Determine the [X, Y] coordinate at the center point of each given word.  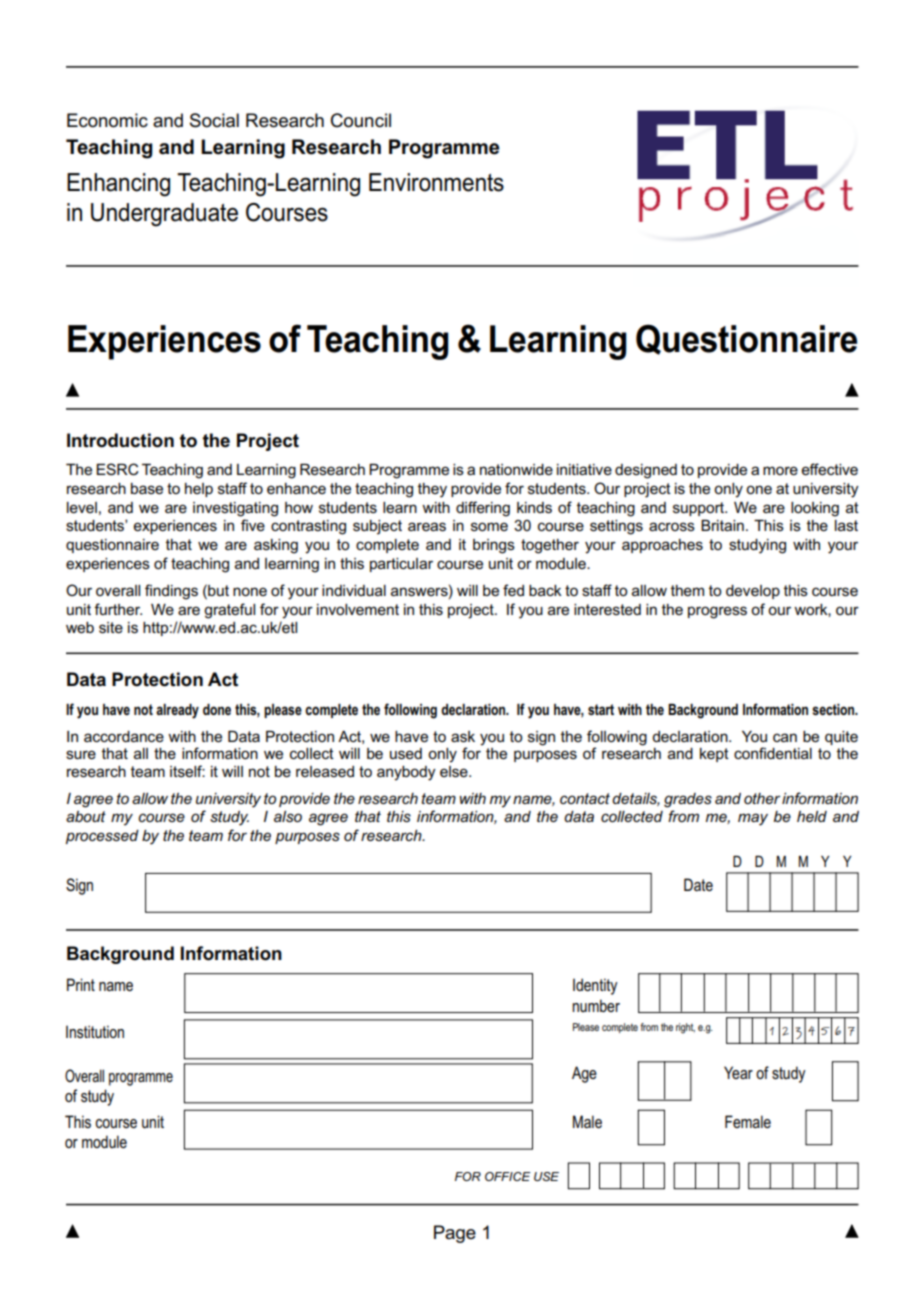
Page [455, 1234]
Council [361, 120]
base [147, 488]
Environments [436, 182]
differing [483, 509]
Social [214, 120]
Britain [722, 525]
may [753, 819]
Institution [95, 1031]
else [455, 771]
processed [102, 837]
